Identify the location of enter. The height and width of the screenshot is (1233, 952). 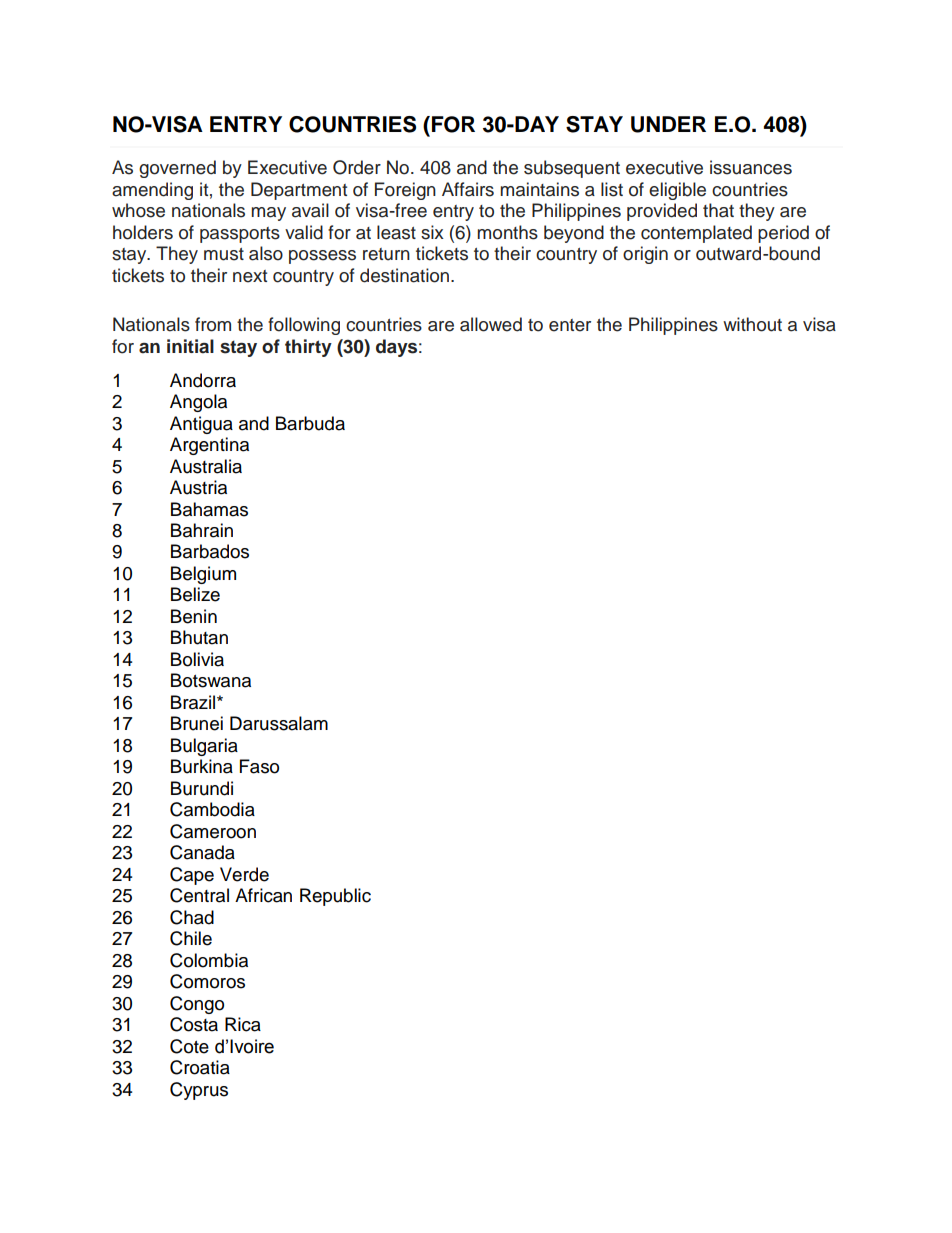
(570, 325).
